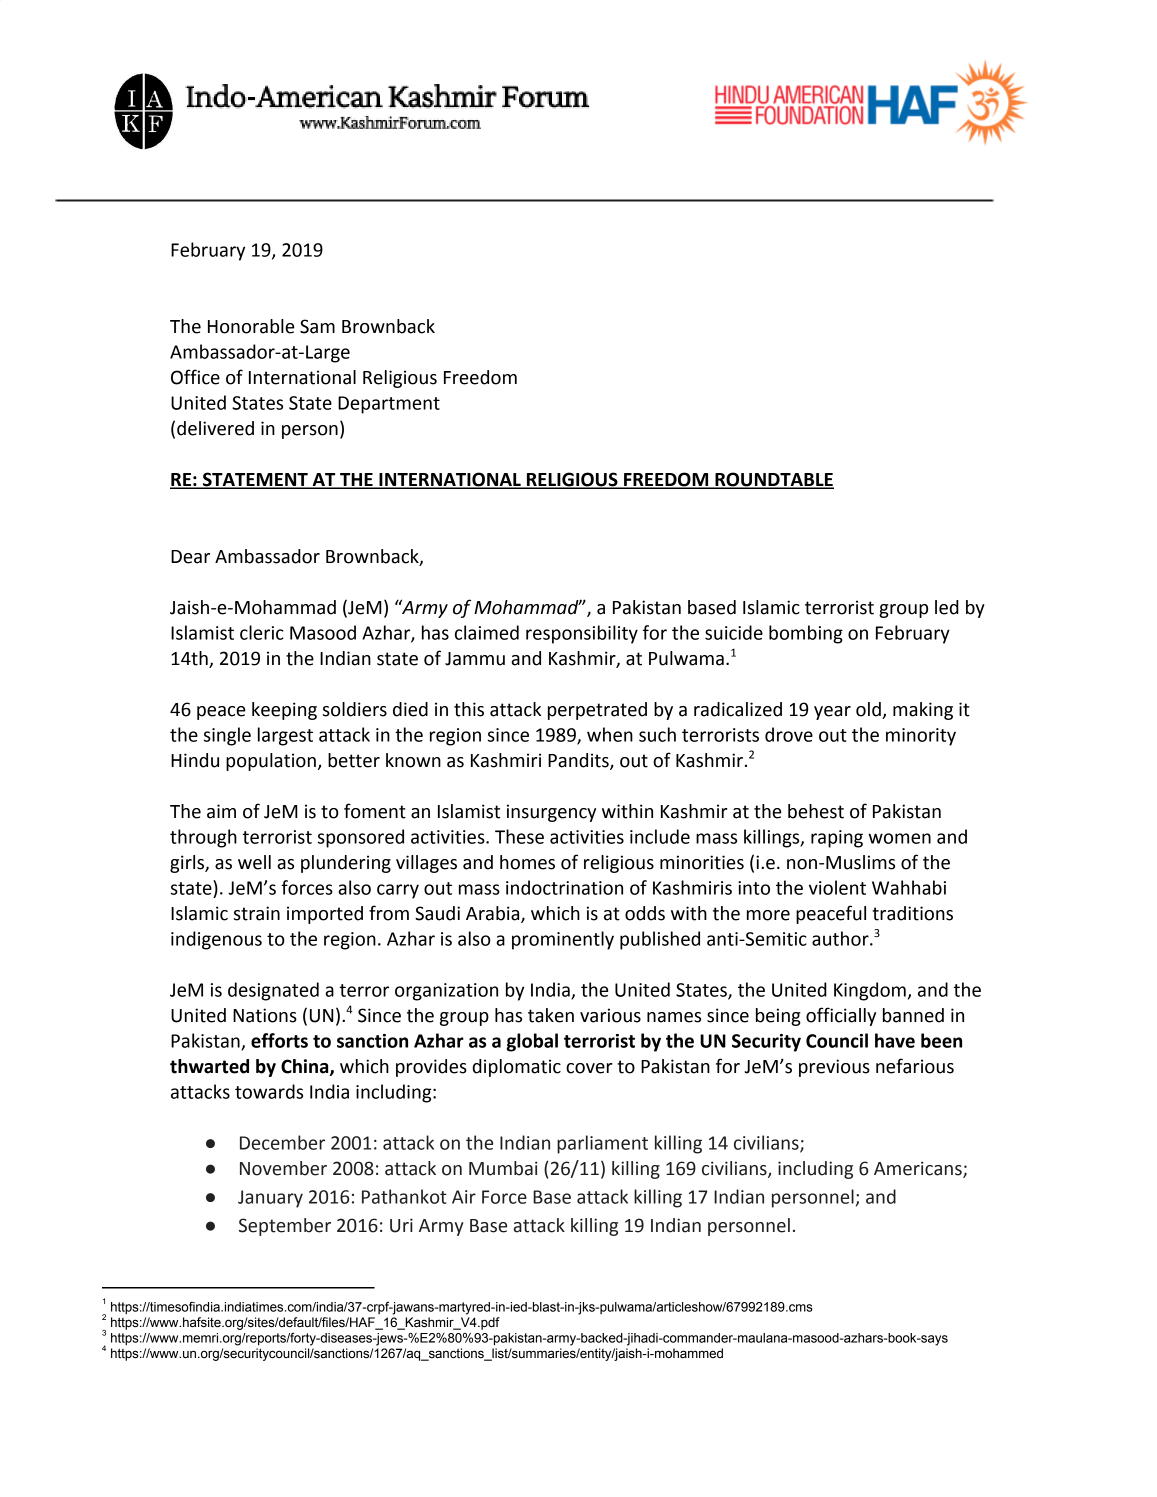 The height and width of the screenshot is (1497, 1157). What do you see at coordinates (527, 862) in the screenshot?
I see `homes` at bounding box center [527, 862].
